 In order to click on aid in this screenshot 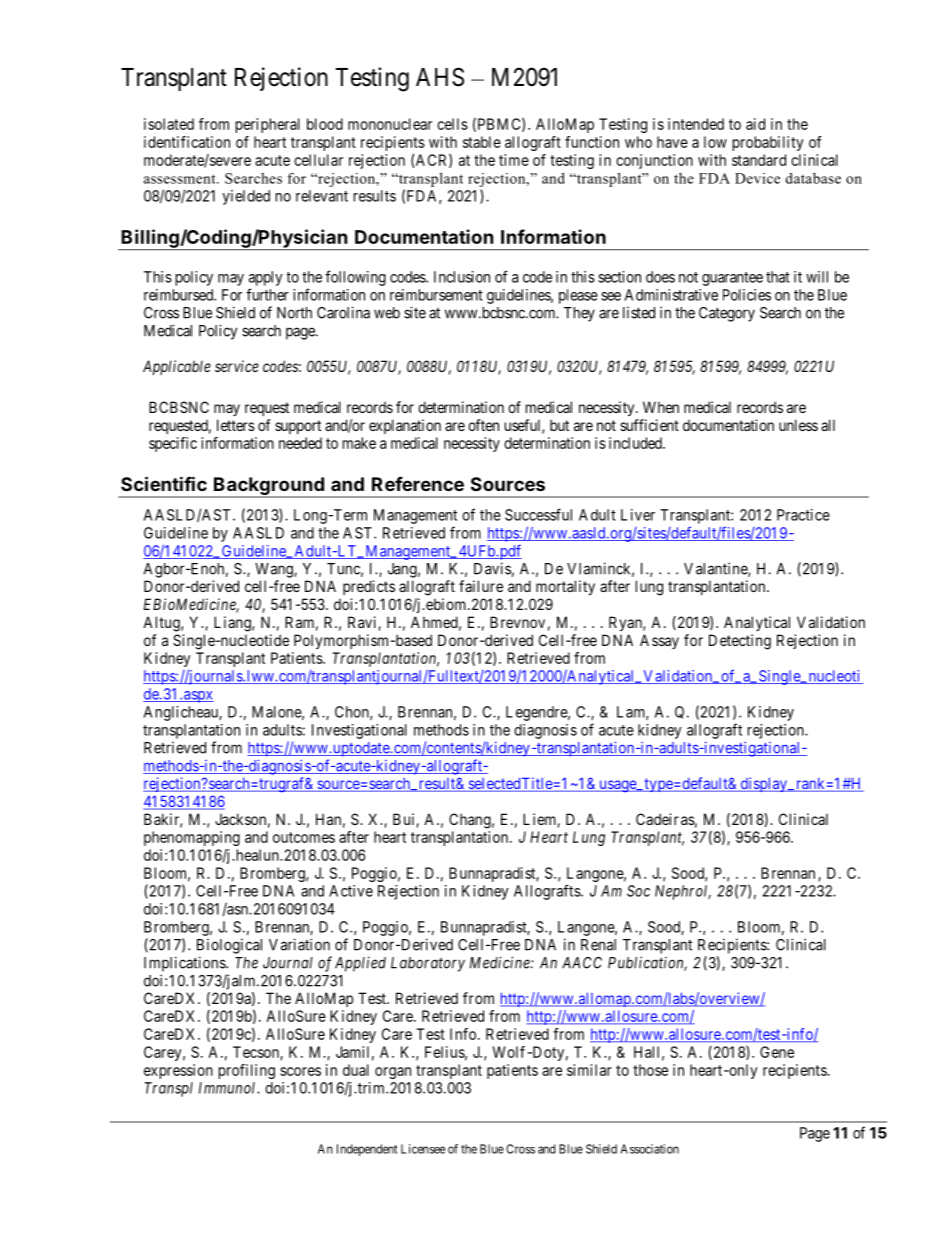, I will do `click(755, 124)`.
